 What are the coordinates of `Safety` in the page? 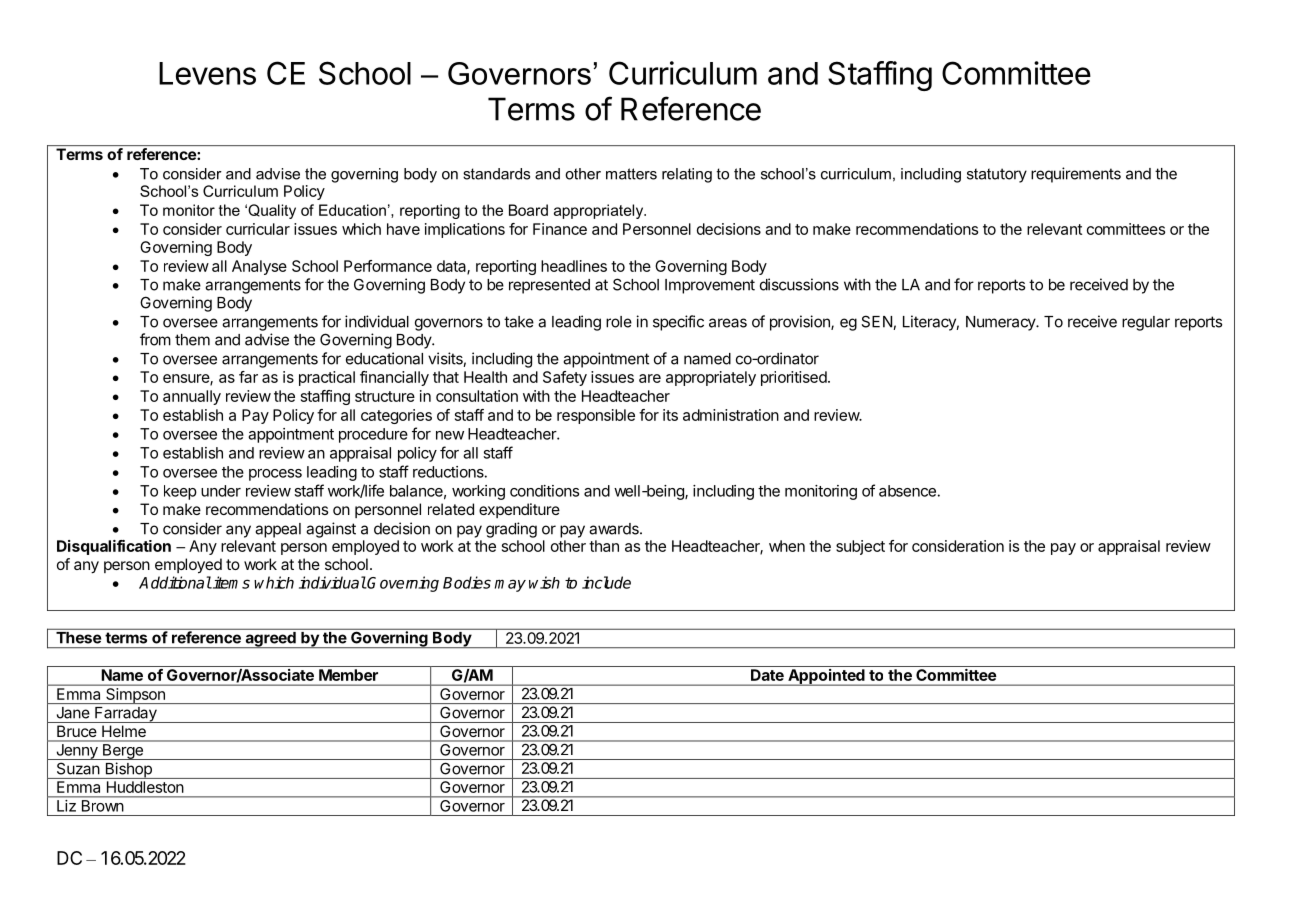 It's located at (565, 378).
